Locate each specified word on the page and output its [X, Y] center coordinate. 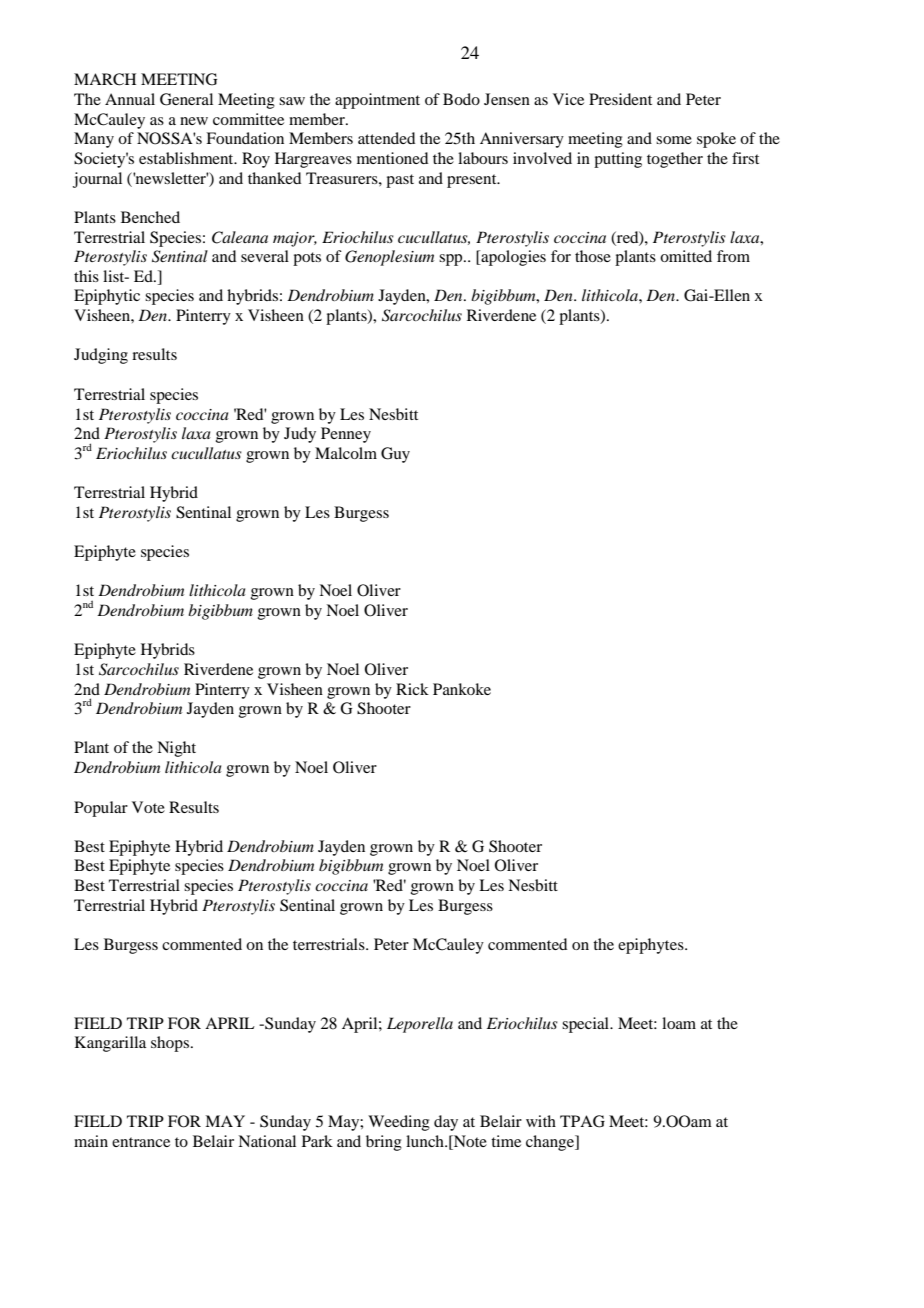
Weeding [399, 1123]
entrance [141, 1142]
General [186, 99]
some [674, 140]
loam [679, 1023]
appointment [377, 101]
